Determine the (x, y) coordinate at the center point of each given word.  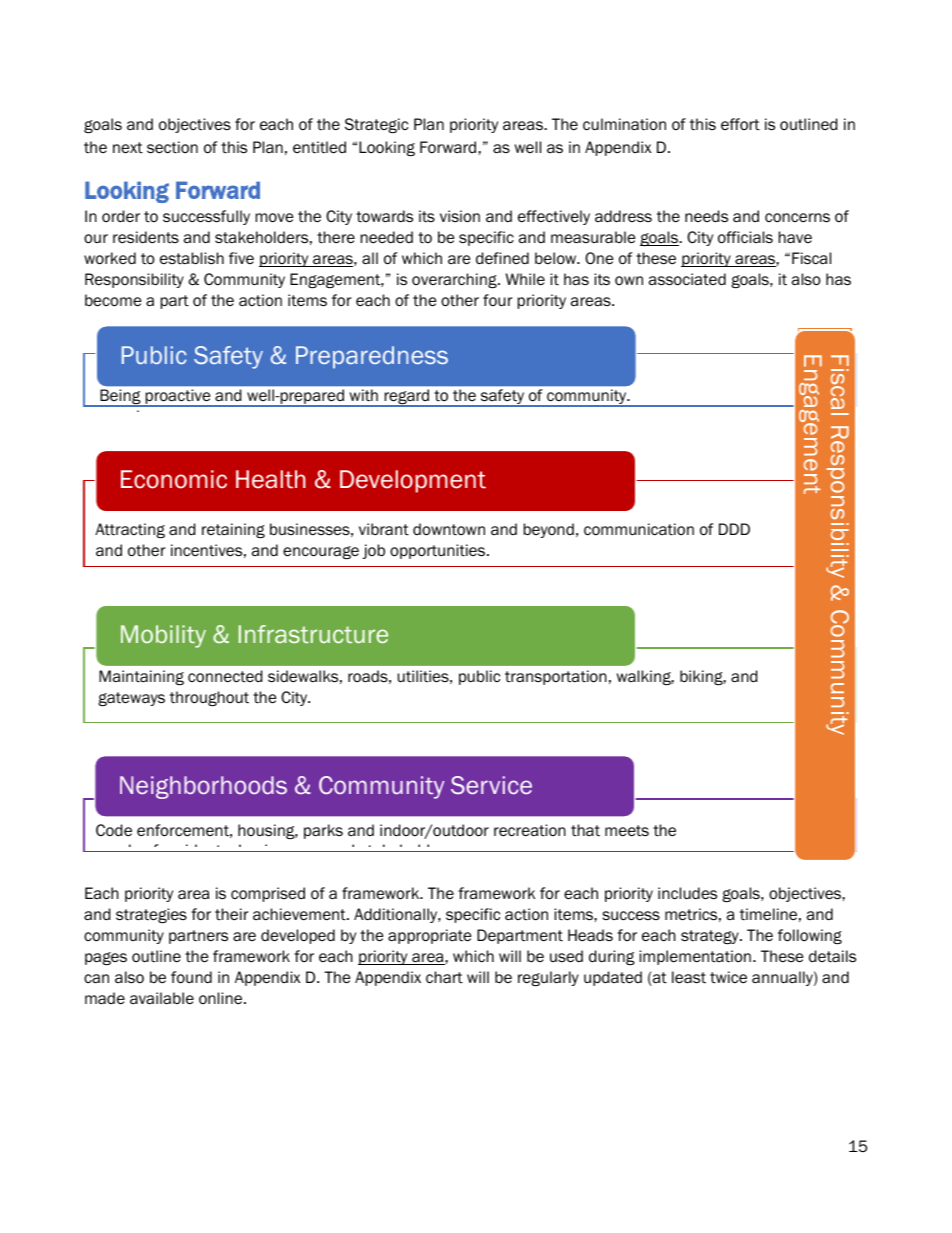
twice (728, 977)
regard (407, 398)
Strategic (376, 125)
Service (491, 785)
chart (444, 977)
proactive (178, 398)
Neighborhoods (203, 787)
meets (627, 831)
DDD (734, 529)
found (191, 977)
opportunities (439, 551)
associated (687, 279)
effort (740, 124)
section (172, 147)
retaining (233, 530)
